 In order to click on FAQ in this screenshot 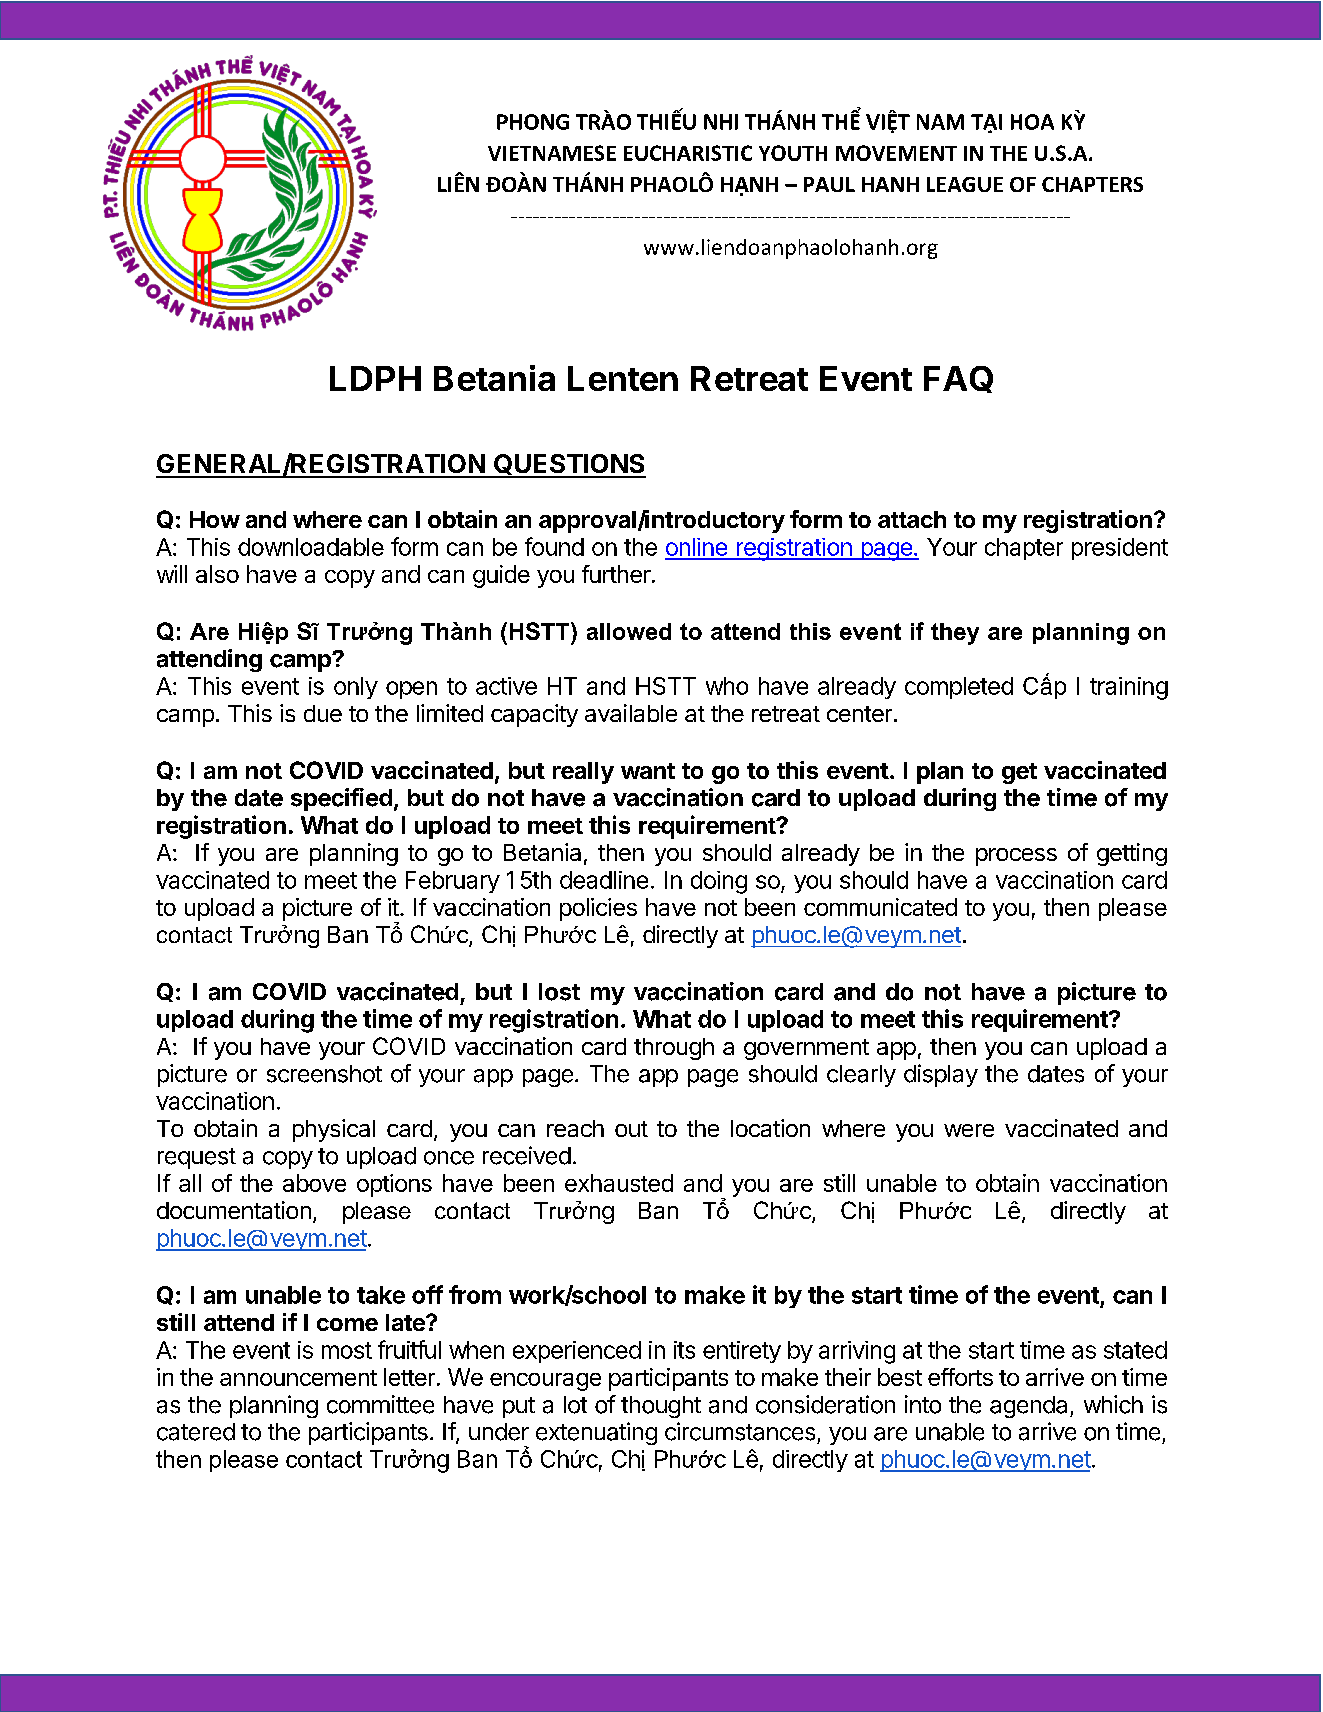, I will do `click(958, 379)`.
